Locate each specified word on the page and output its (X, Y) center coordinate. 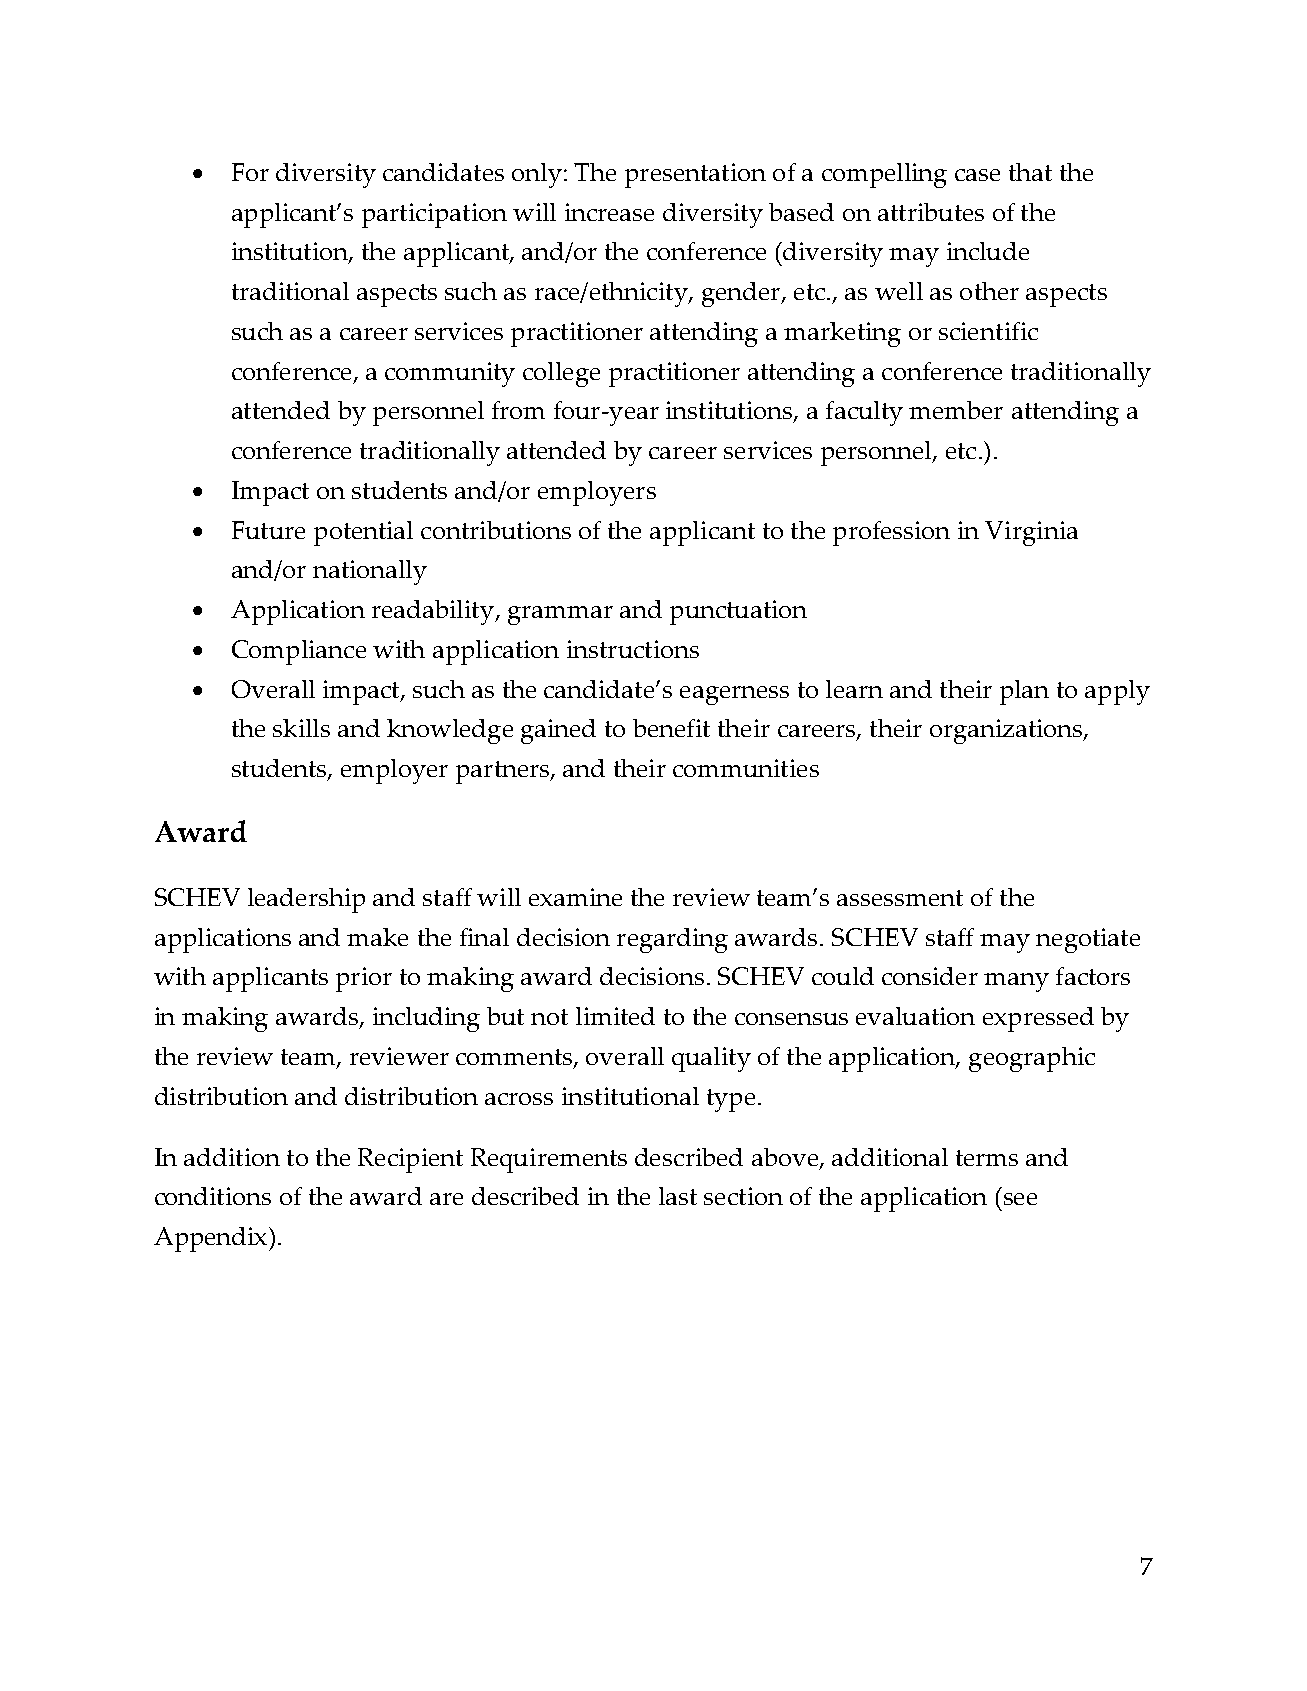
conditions (213, 1196)
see (1020, 1199)
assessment (900, 898)
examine (575, 897)
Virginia (1031, 533)
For (250, 172)
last (678, 1196)
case (977, 175)
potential (363, 533)
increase (609, 212)
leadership (306, 900)
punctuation (738, 612)
